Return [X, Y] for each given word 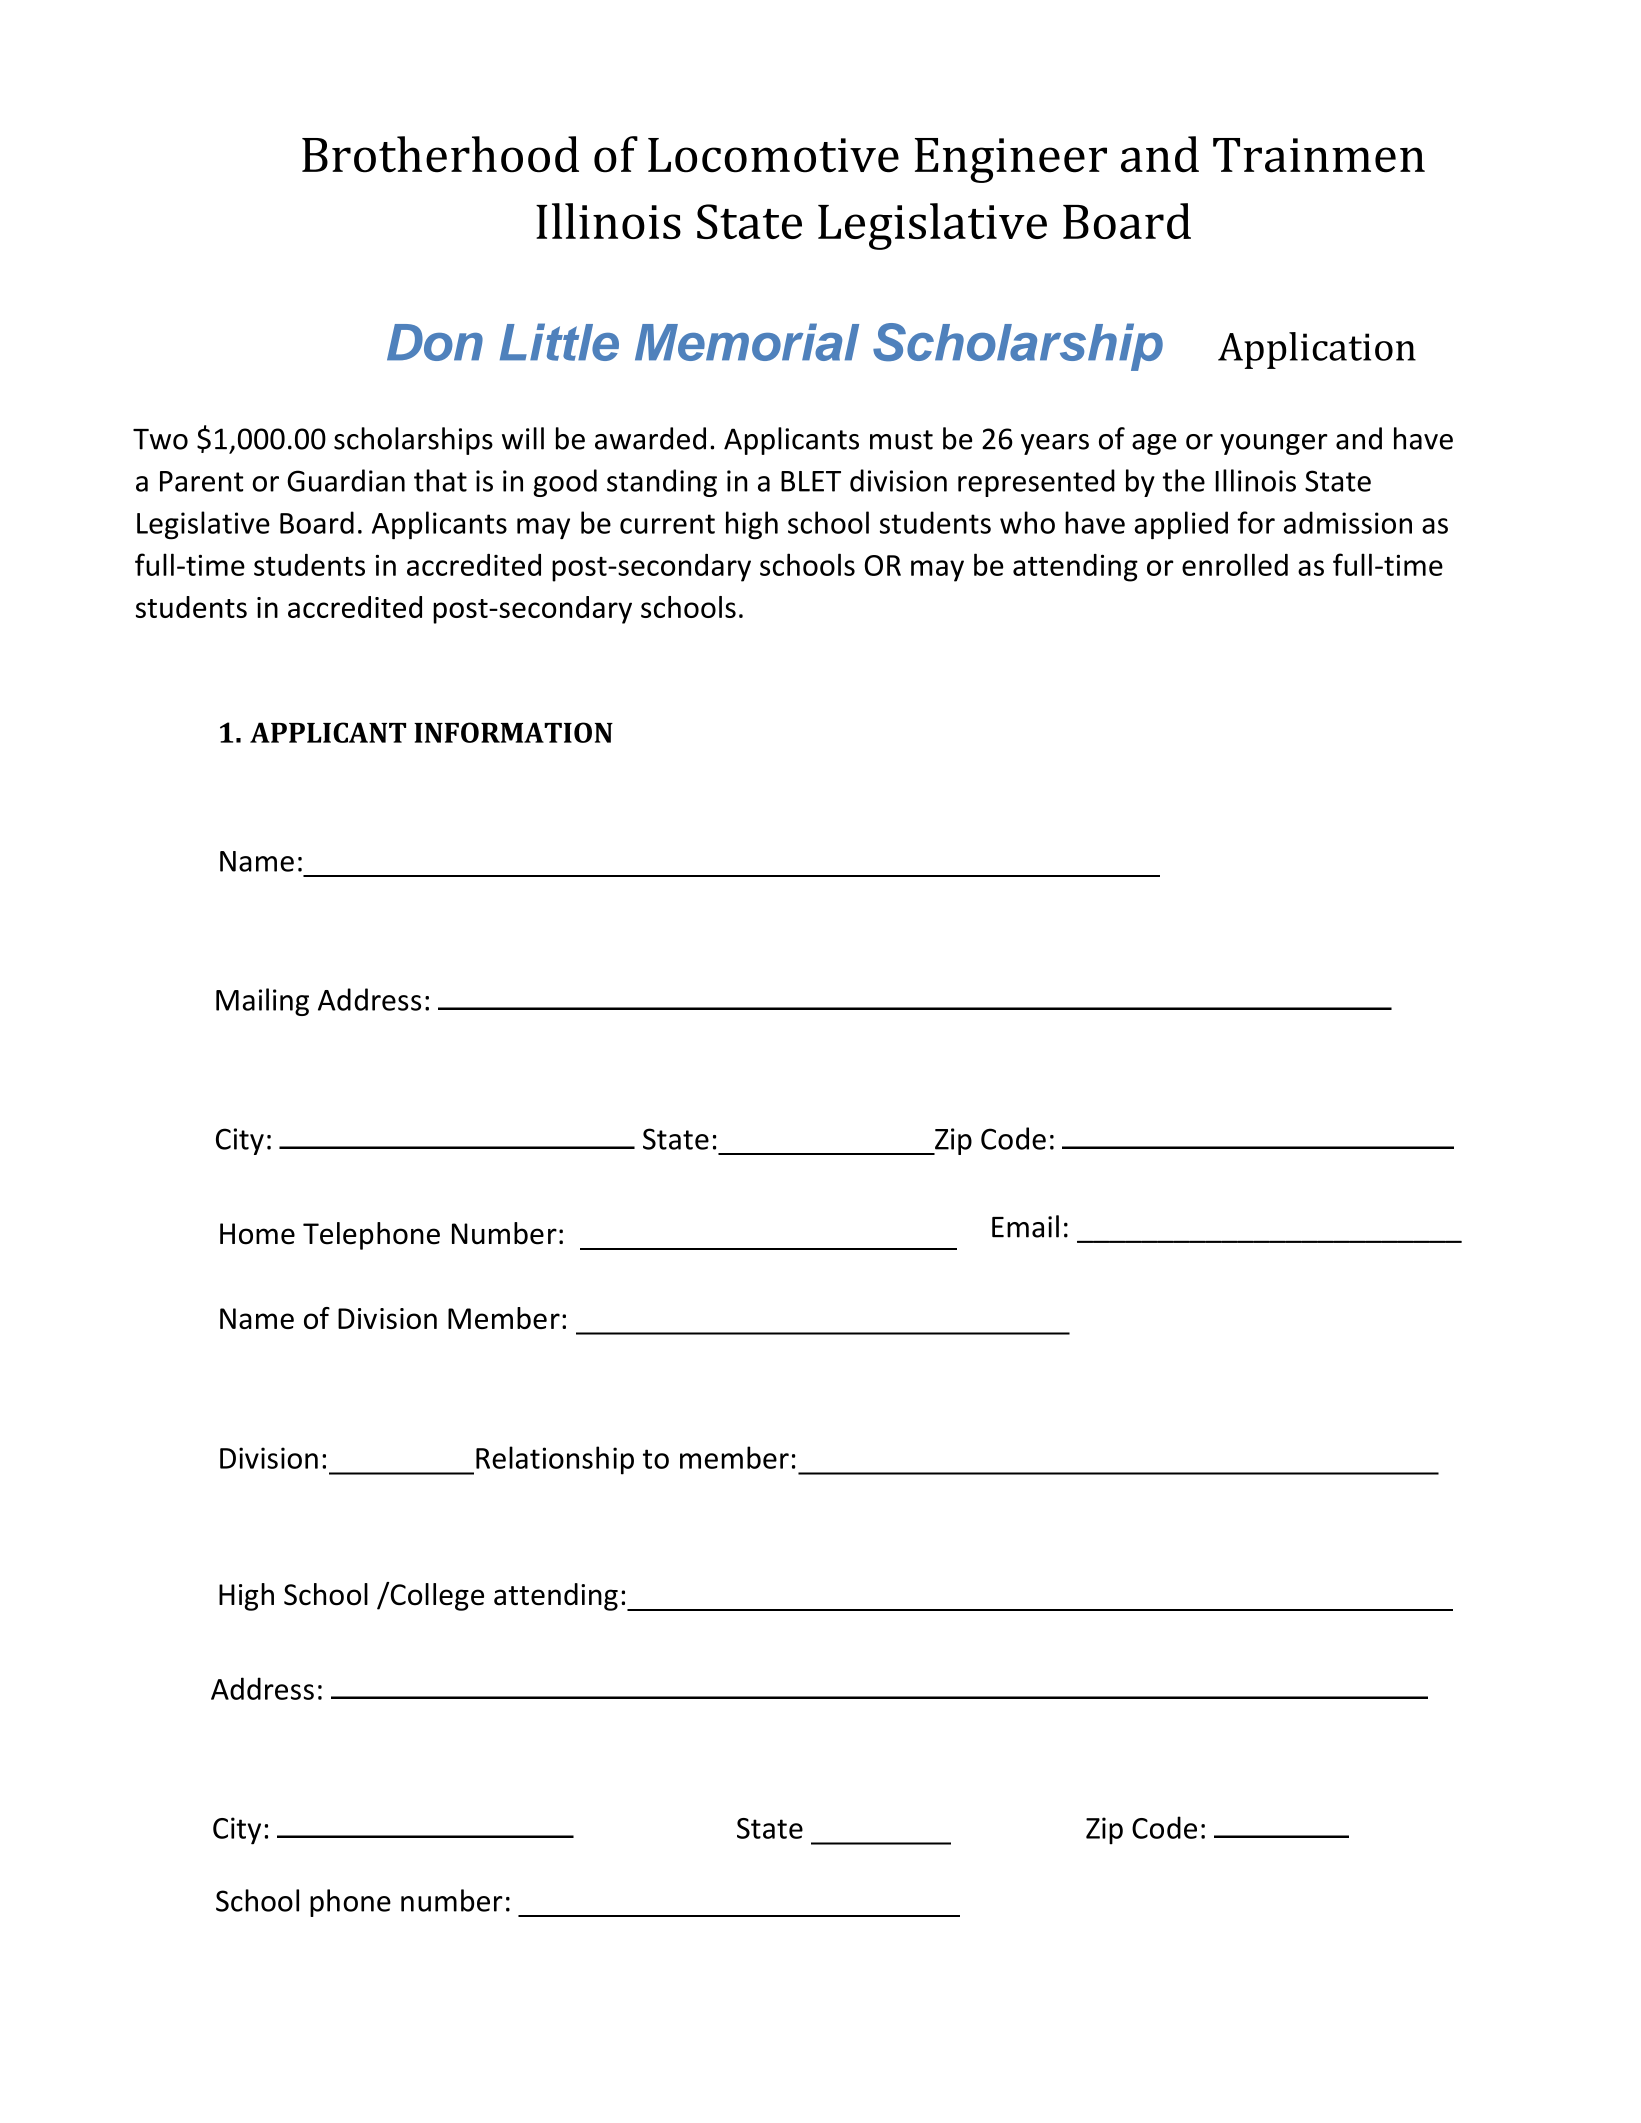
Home [257, 1234]
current [667, 524]
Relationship [555, 1460]
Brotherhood [440, 154]
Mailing [262, 1002]
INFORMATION [513, 732]
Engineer [1011, 160]
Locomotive [773, 155]
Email [1025, 1226]
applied [1181, 525]
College [436, 1596]
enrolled [1235, 564]
